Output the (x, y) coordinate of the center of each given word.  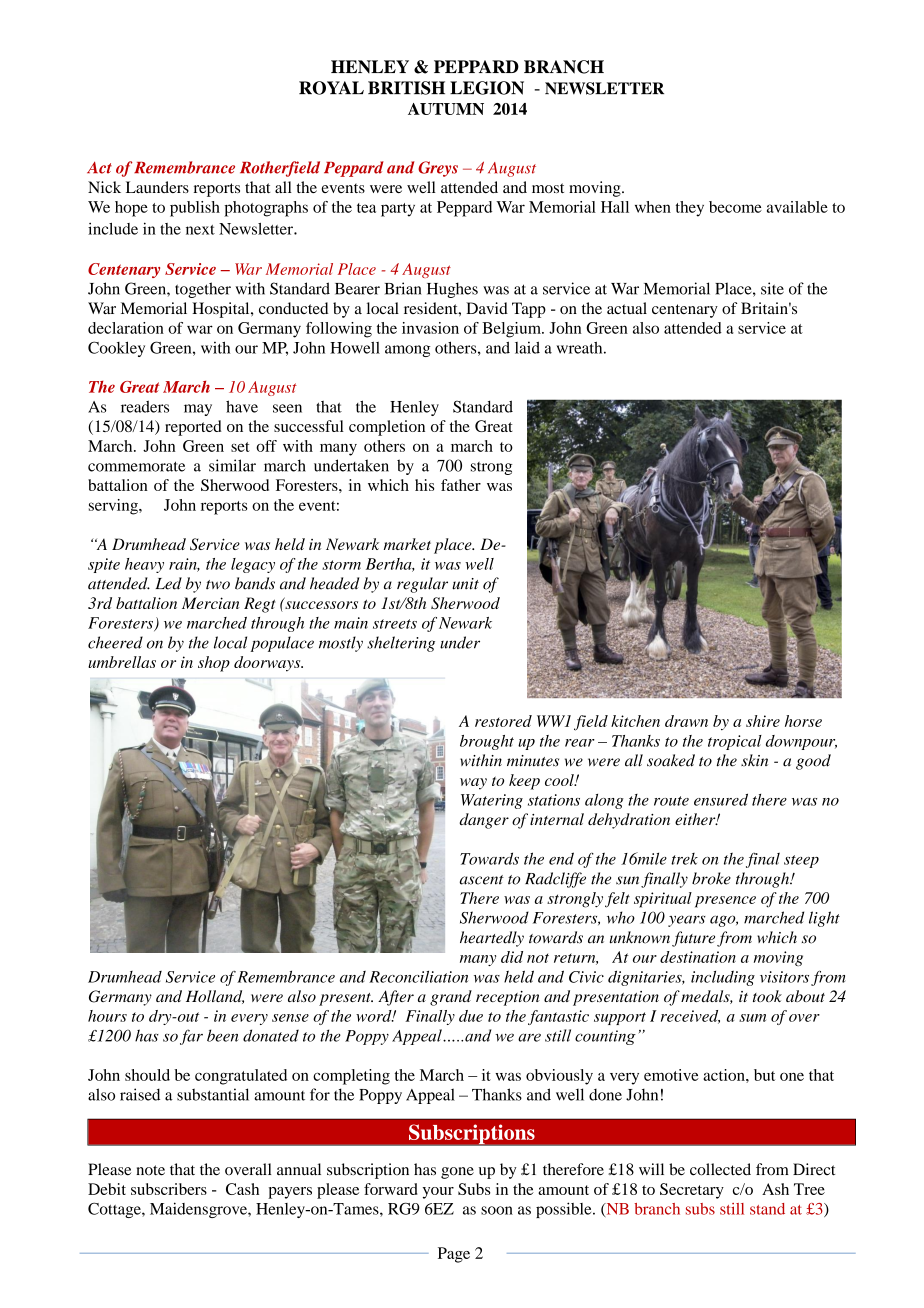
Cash (242, 1189)
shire (763, 721)
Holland (215, 997)
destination (698, 957)
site (772, 288)
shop (214, 664)
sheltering (401, 644)
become (735, 207)
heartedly (492, 939)
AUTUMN (446, 109)
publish (195, 209)
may (198, 410)
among (407, 351)
